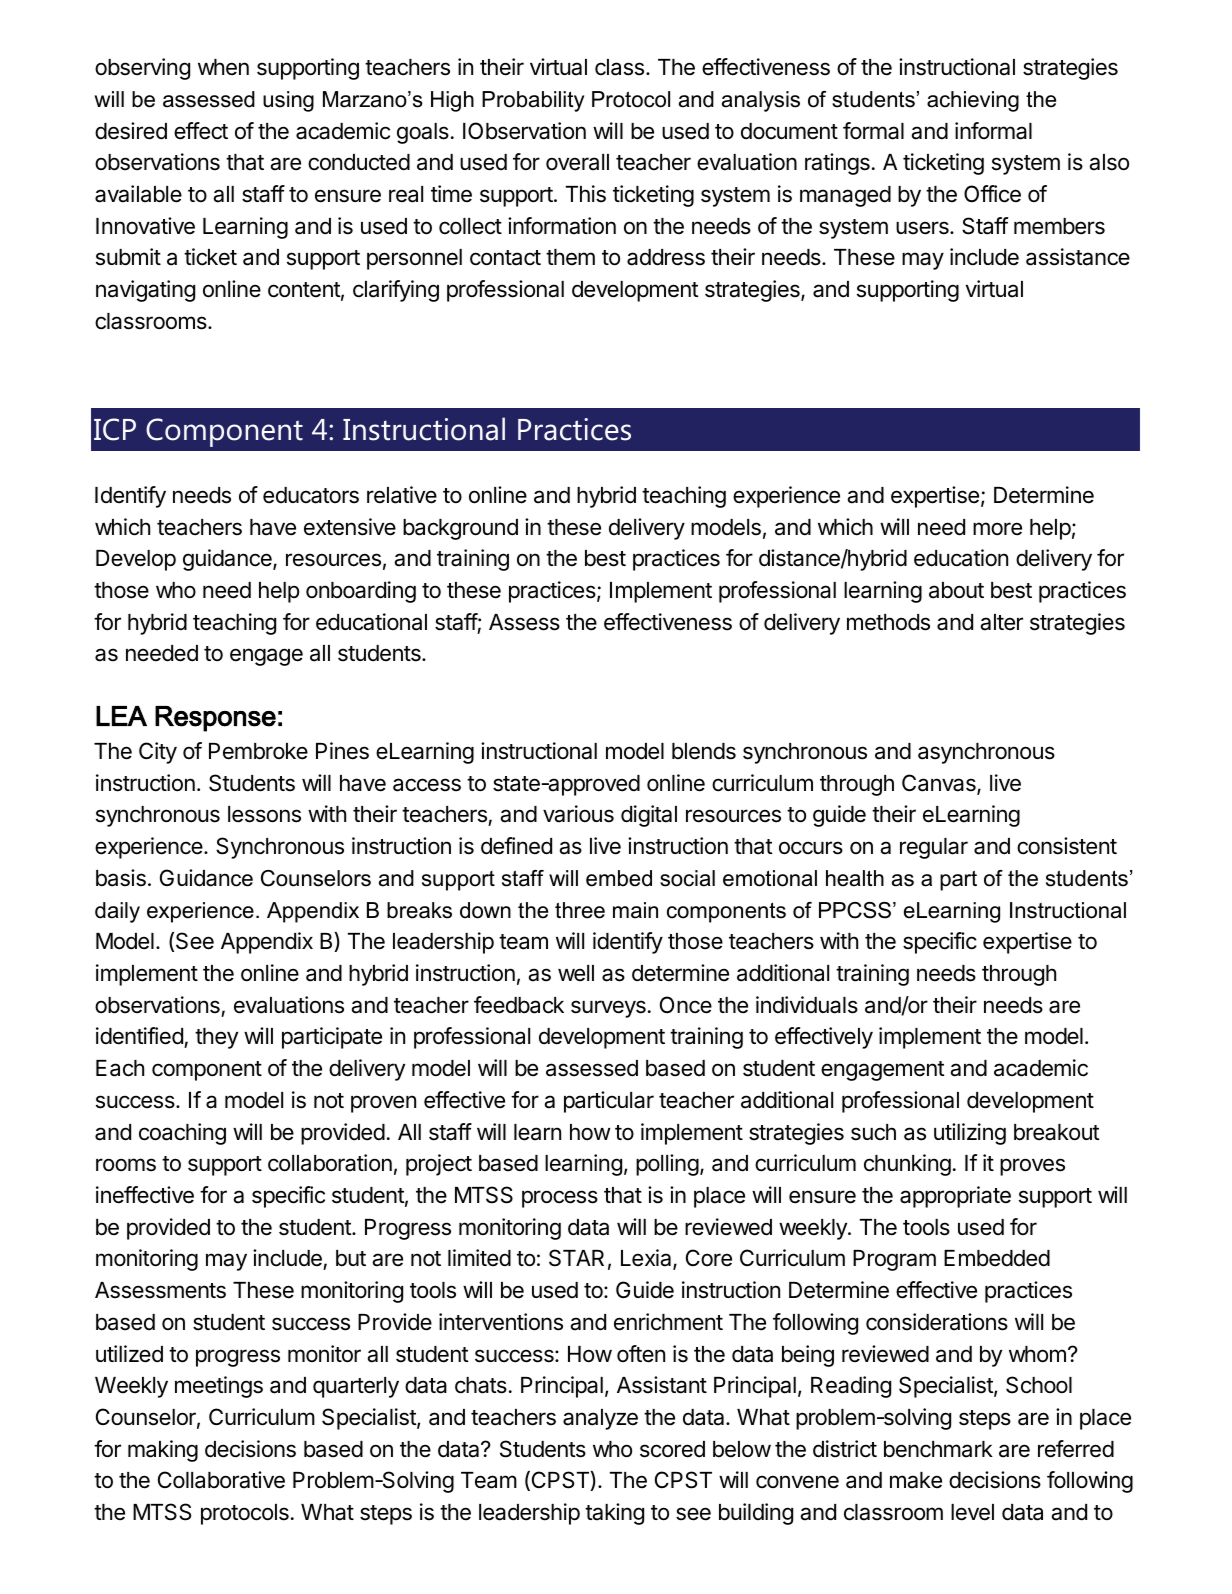 Image resolution: width=1232 pixels, height=1594 pixels. What do you see at coordinates (221, 1480) in the screenshot?
I see `Collaborative` at bounding box center [221, 1480].
